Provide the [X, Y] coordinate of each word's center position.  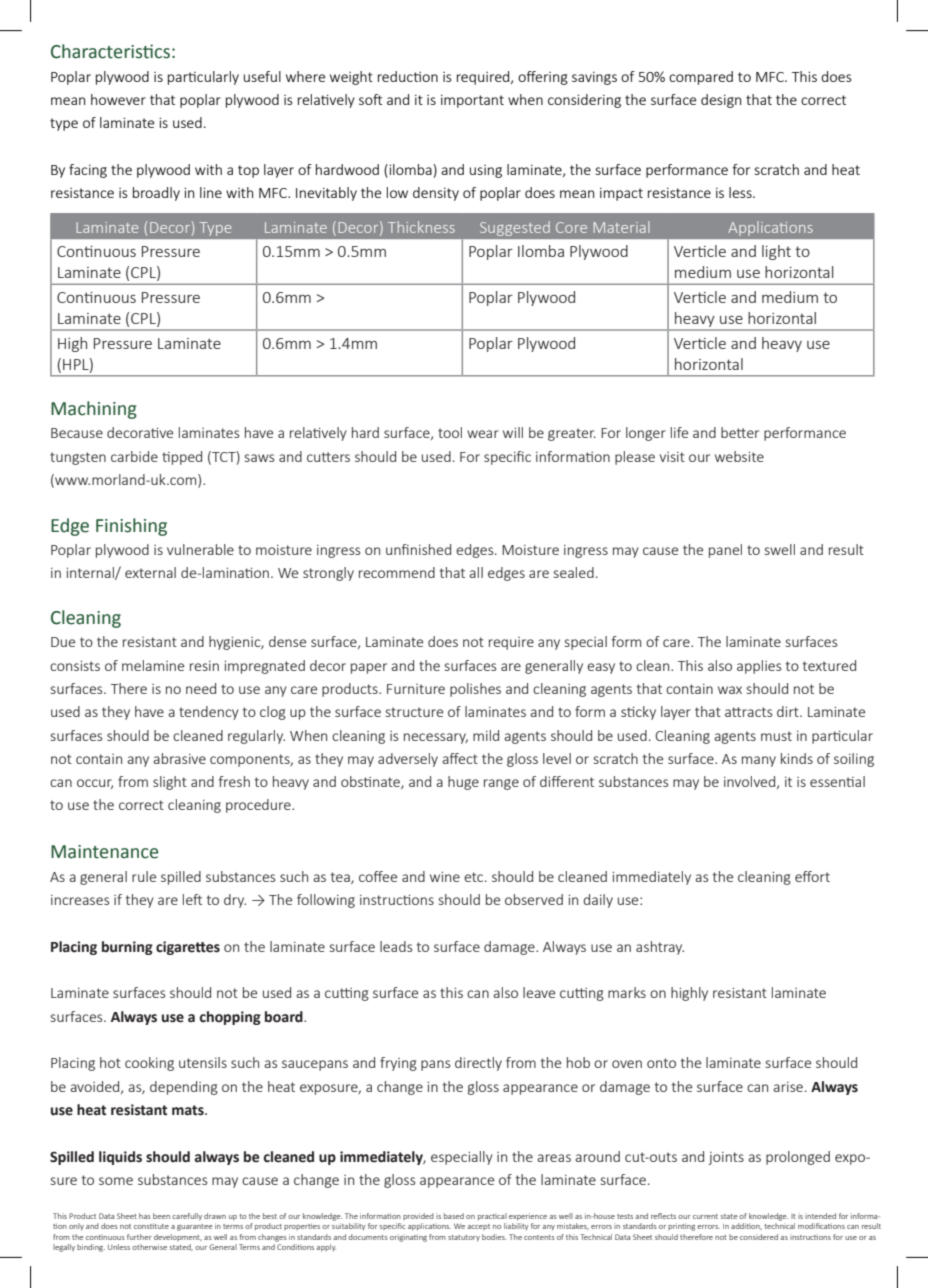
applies [759, 667]
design [721, 101]
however [118, 99]
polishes [475, 690]
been [161, 1216]
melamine [153, 665]
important [472, 101]
